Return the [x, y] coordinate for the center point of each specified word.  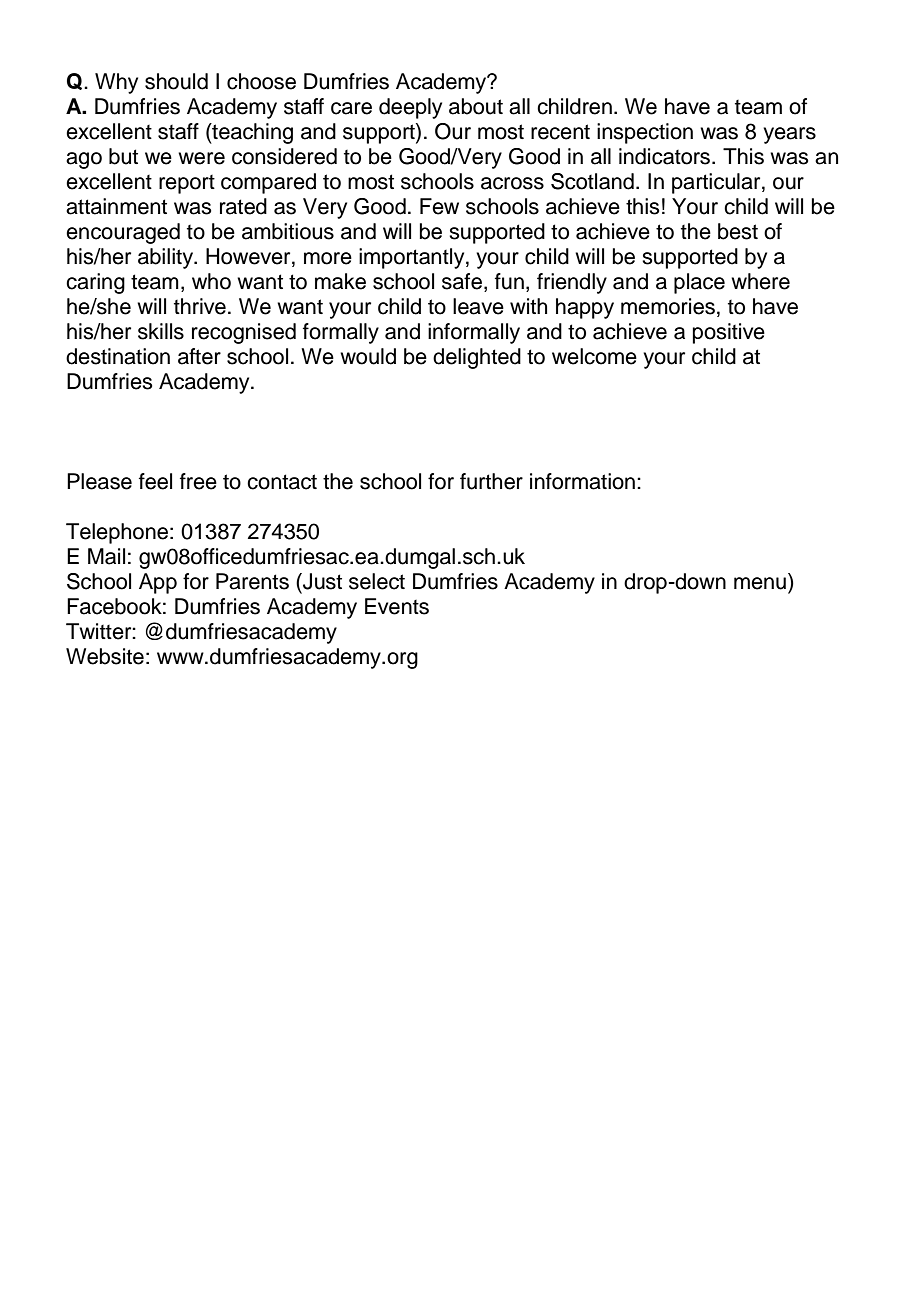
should [176, 81]
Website [105, 656]
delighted [477, 358]
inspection [645, 133]
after [199, 356]
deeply [410, 108]
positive [729, 333]
